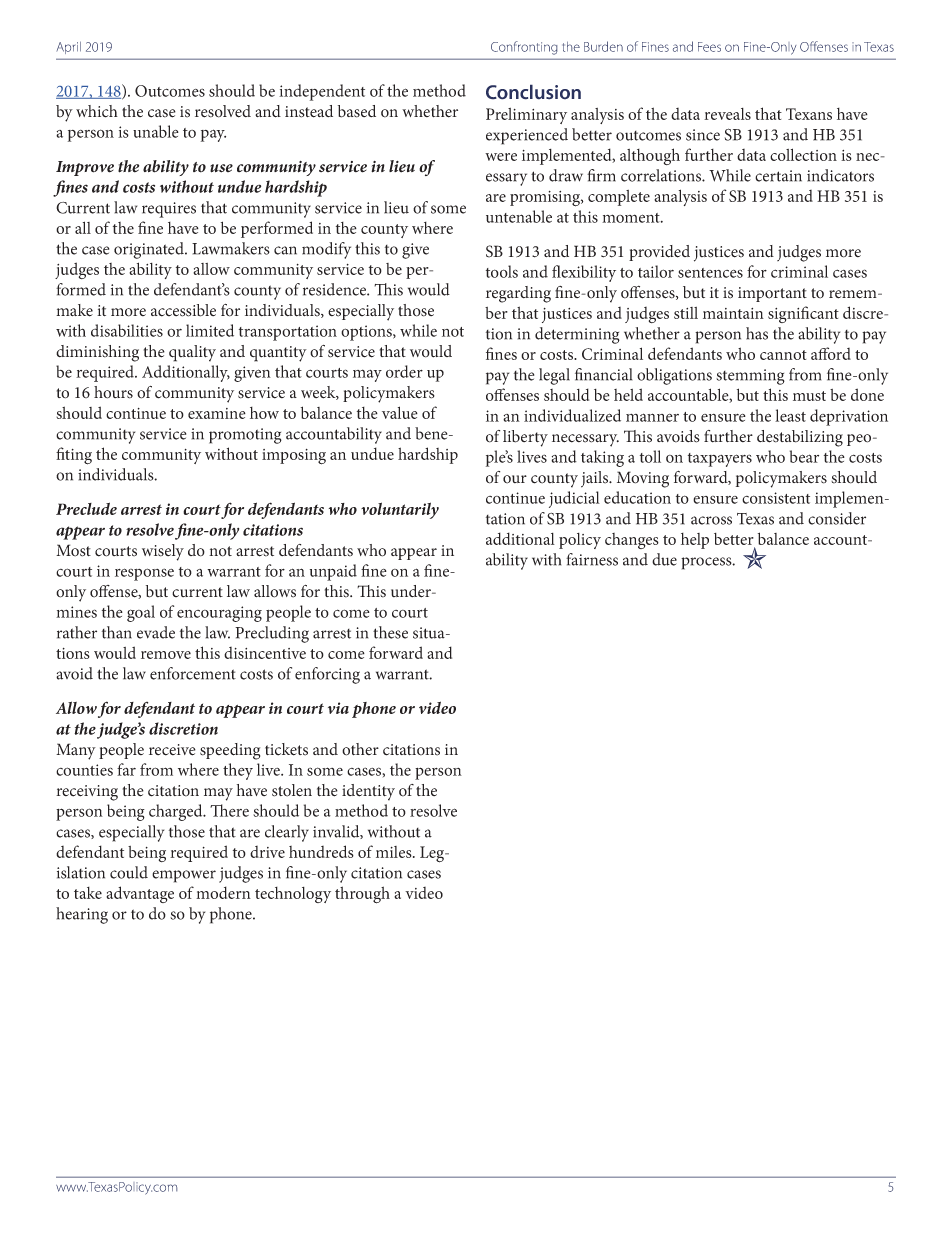 The image size is (952, 1233). I want to click on advantage, so click(140, 894).
